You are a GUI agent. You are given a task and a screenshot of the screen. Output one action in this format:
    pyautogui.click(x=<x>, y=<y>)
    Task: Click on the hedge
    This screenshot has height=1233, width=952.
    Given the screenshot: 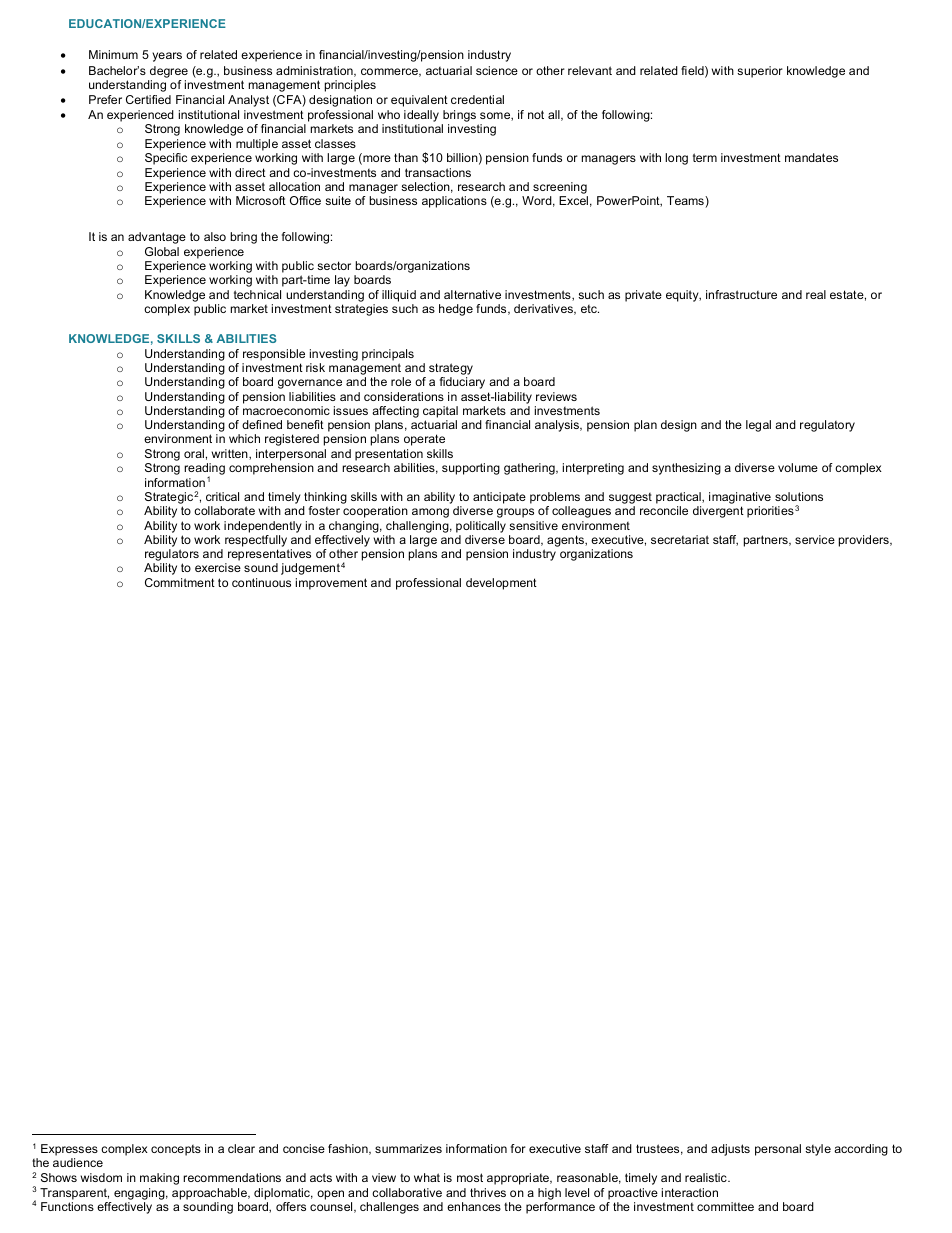 What is the action you would take?
    pyautogui.click(x=456, y=310)
